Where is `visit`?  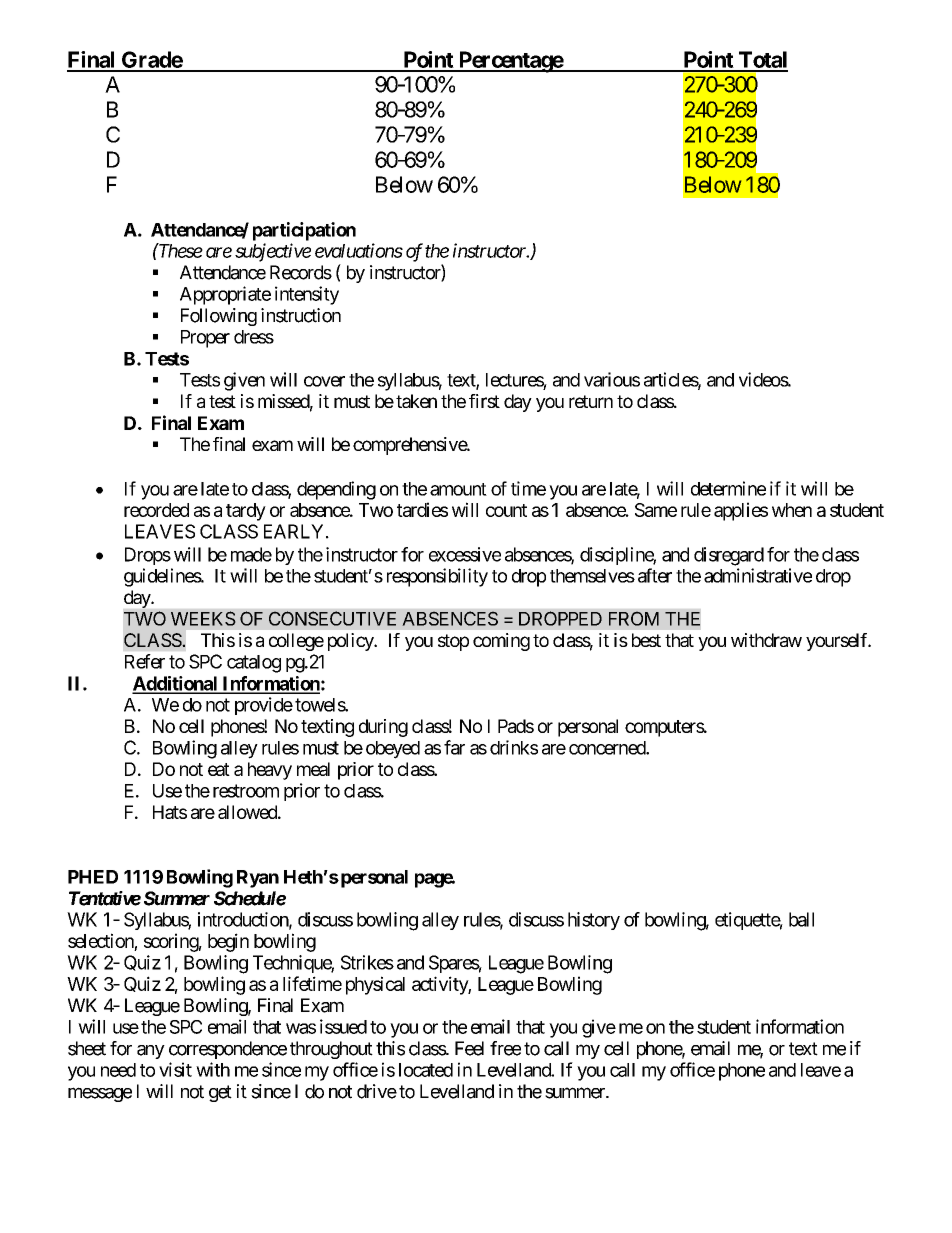 visit is located at coordinates (175, 1069).
